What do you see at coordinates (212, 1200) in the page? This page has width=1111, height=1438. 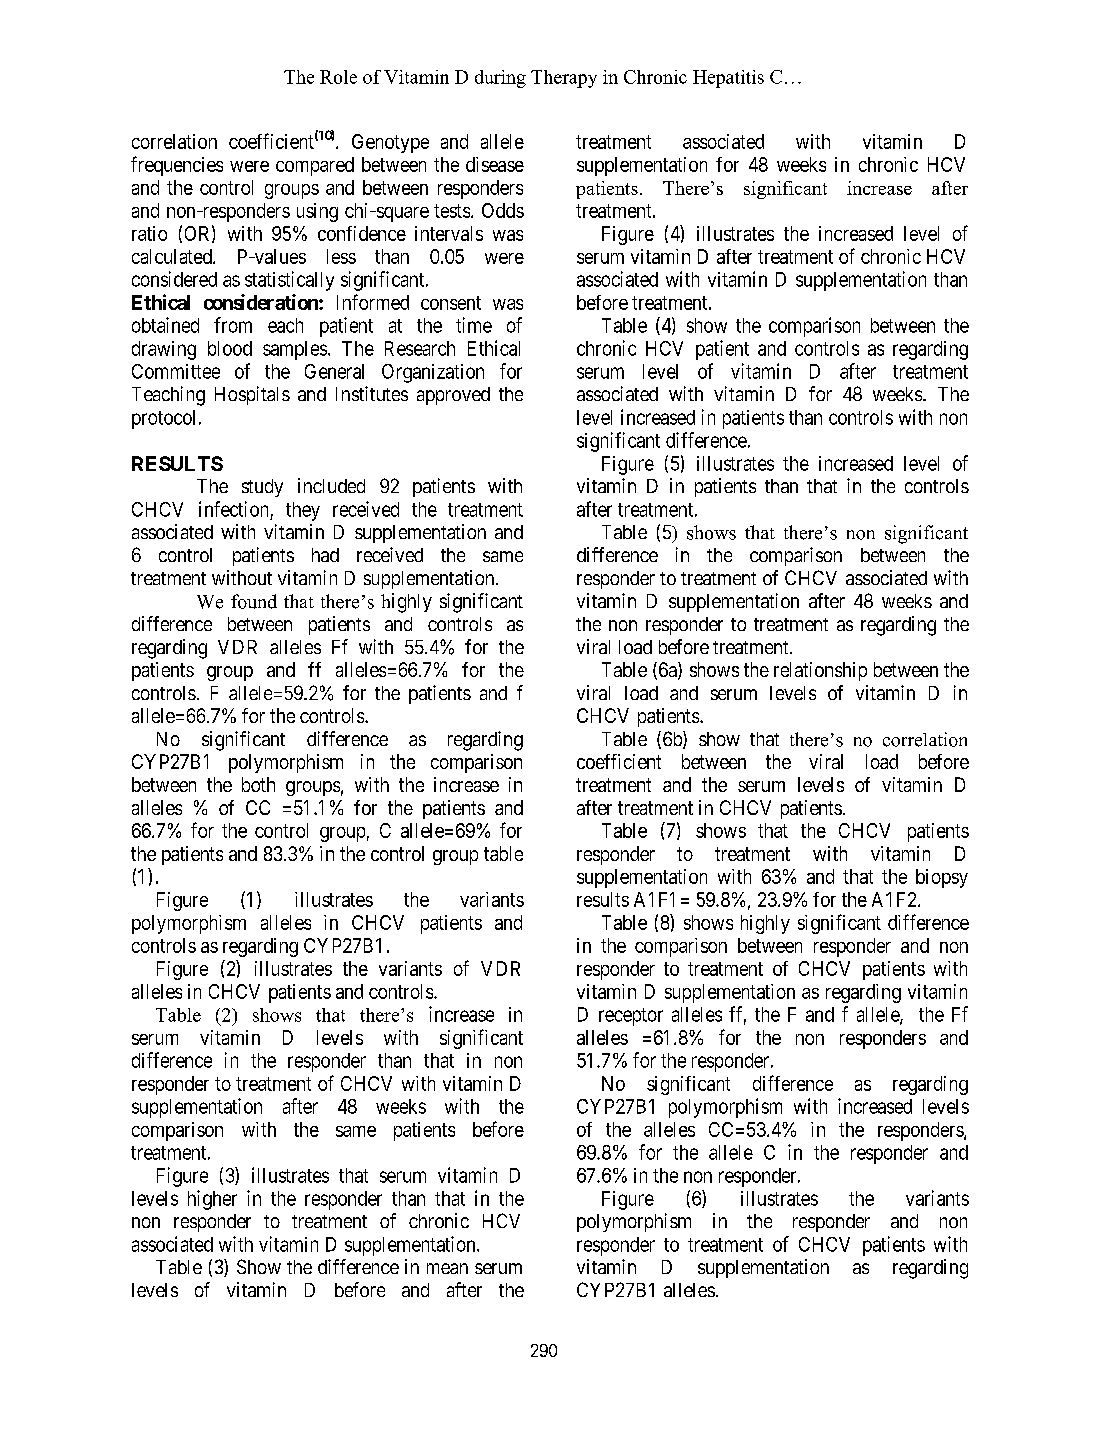 I see `higher` at bounding box center [212, 1200].
